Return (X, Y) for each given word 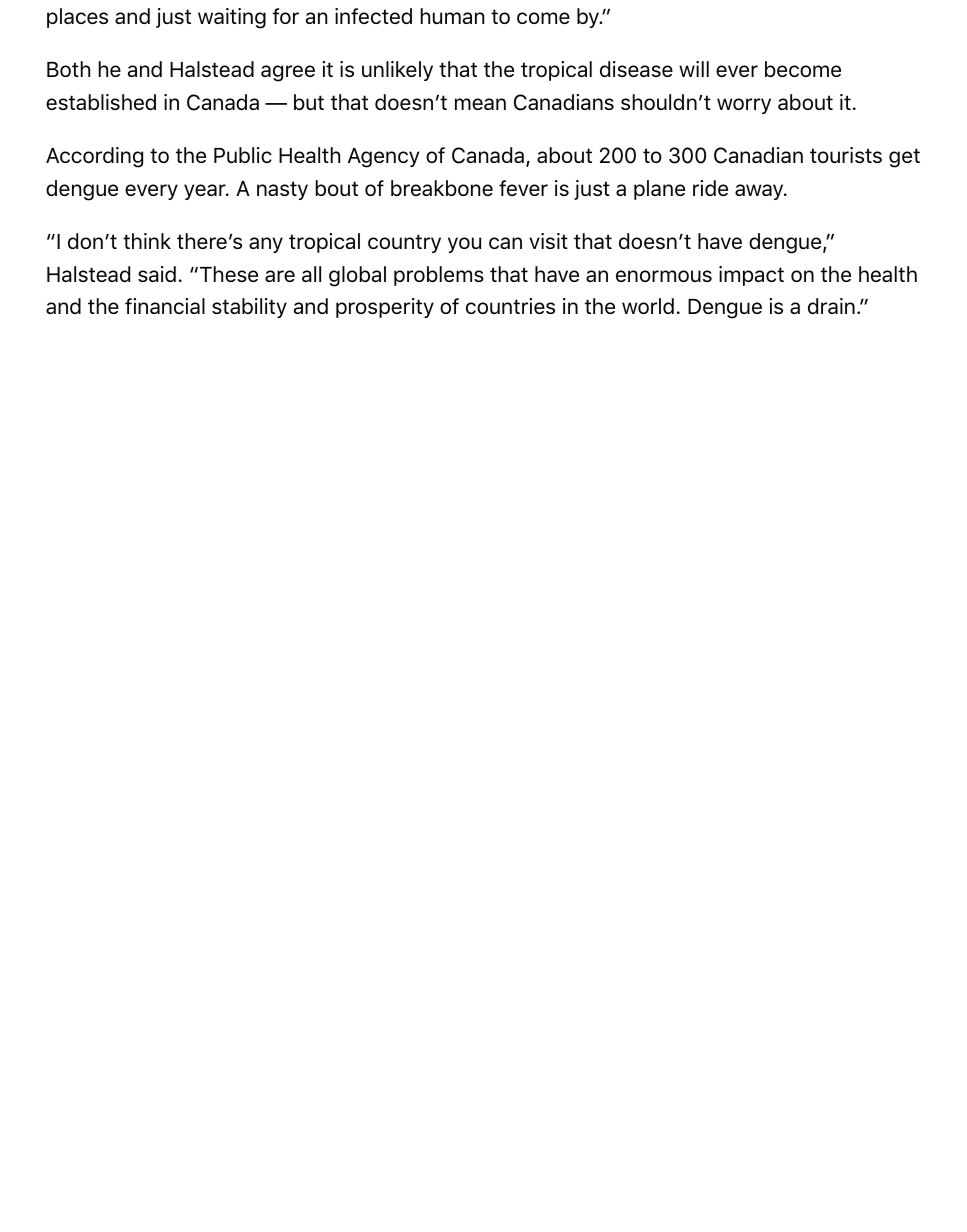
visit (548, 241)
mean (480, 104)
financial (165, 306)
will (694, 69)
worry (744, 106)
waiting (232, 18)
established (101, 102)
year (206, 192)
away (760, 192)
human (452, 16)
